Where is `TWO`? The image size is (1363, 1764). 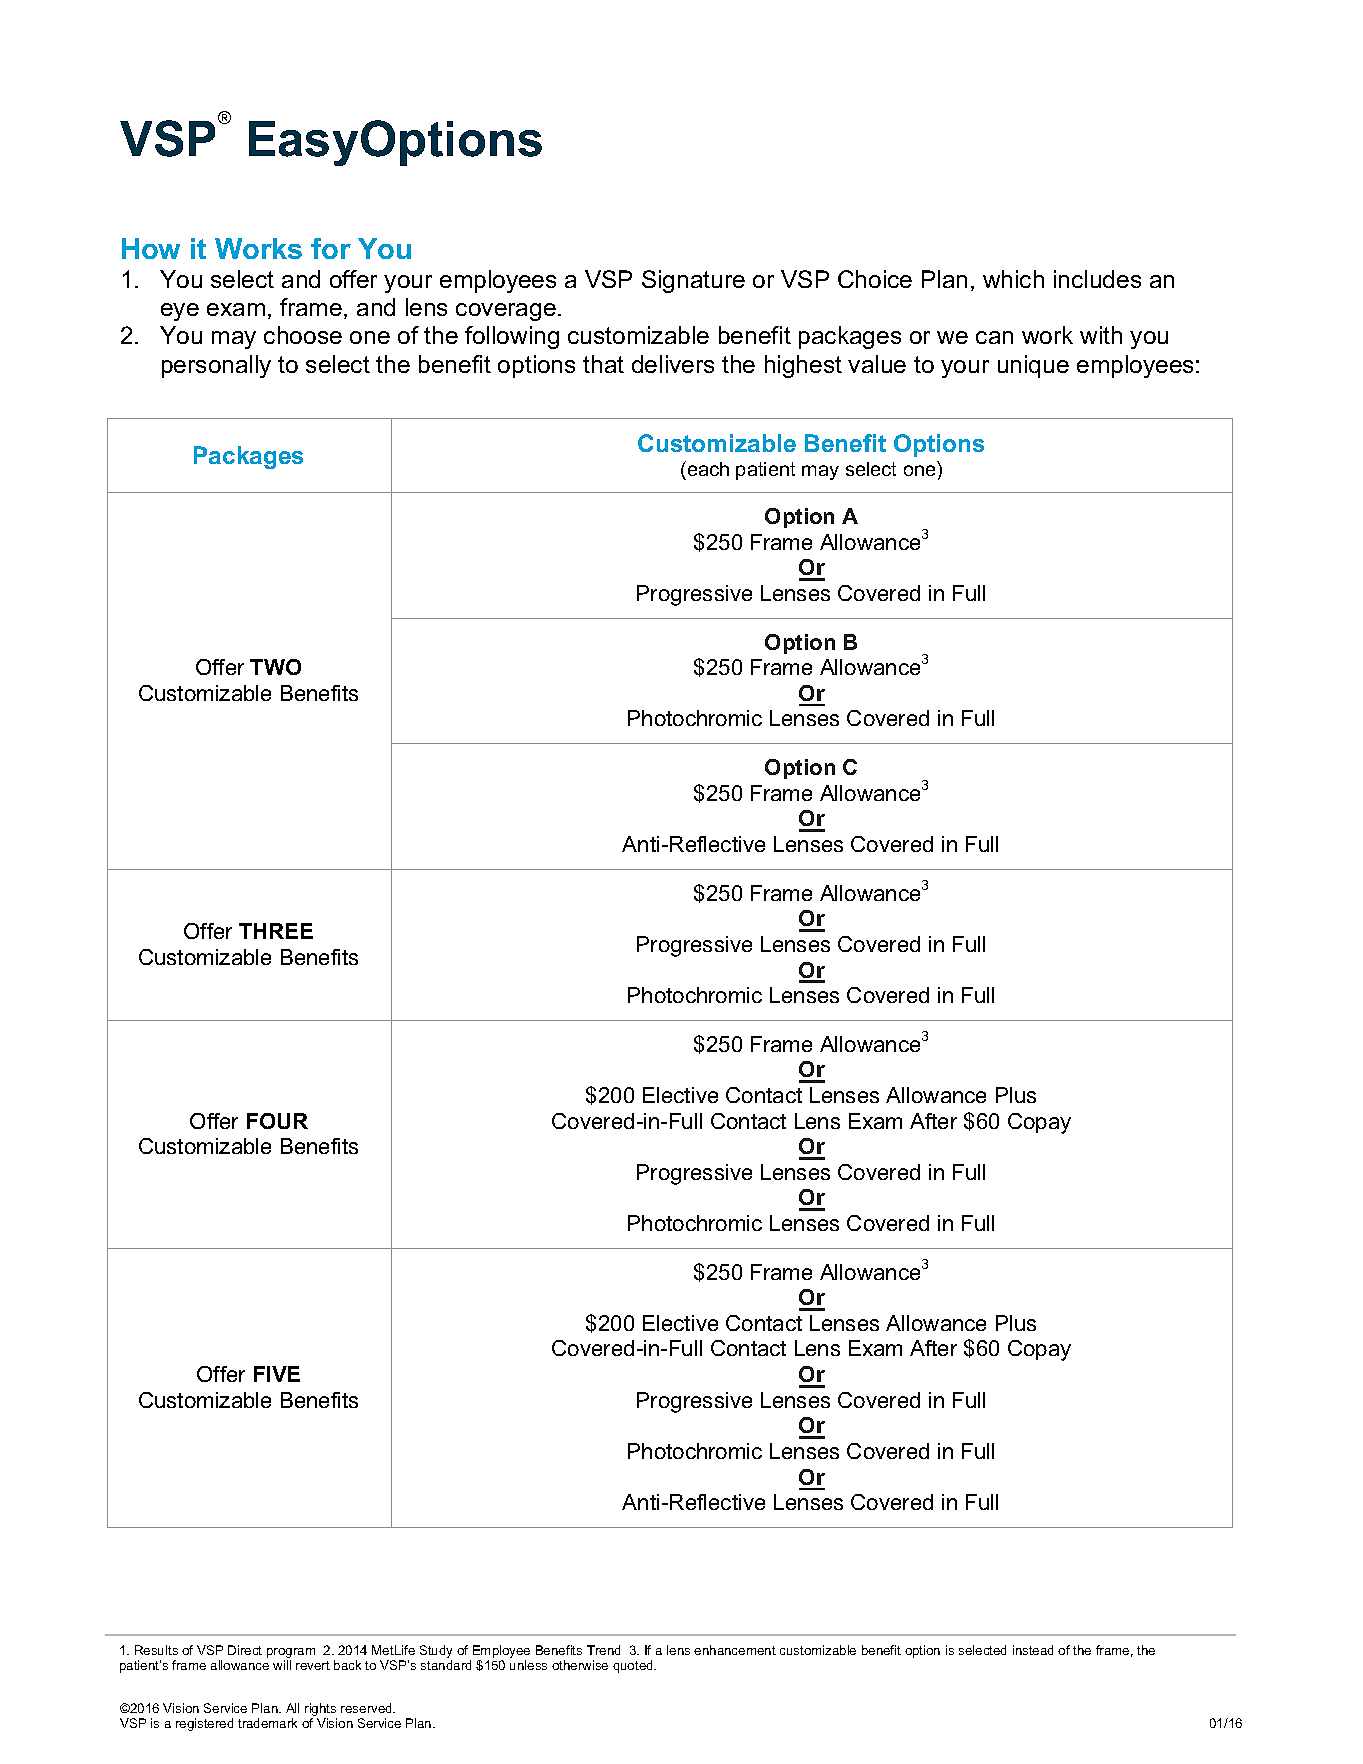
TWO is located at coordinates (275, 667).
